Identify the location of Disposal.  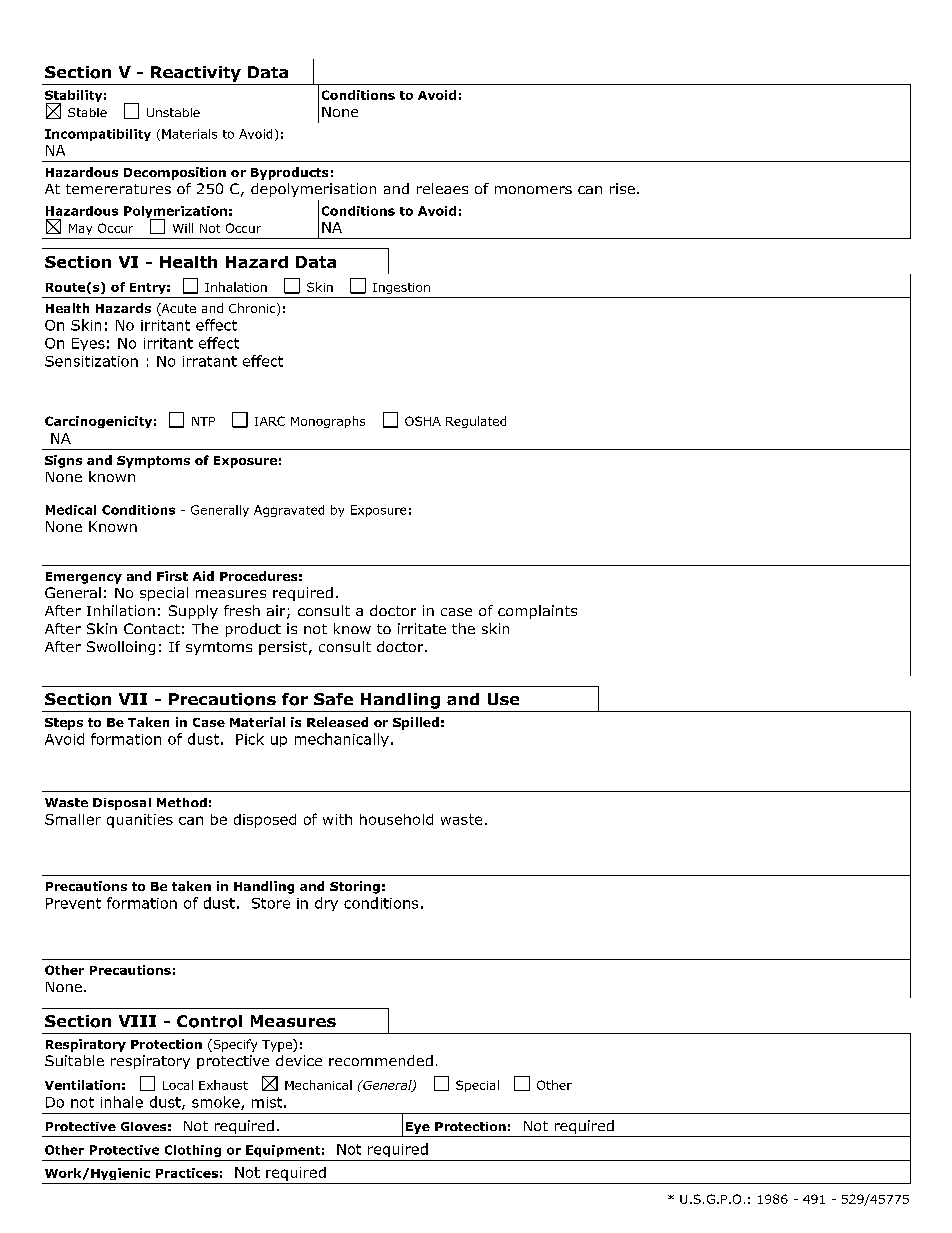
(122, 804).
